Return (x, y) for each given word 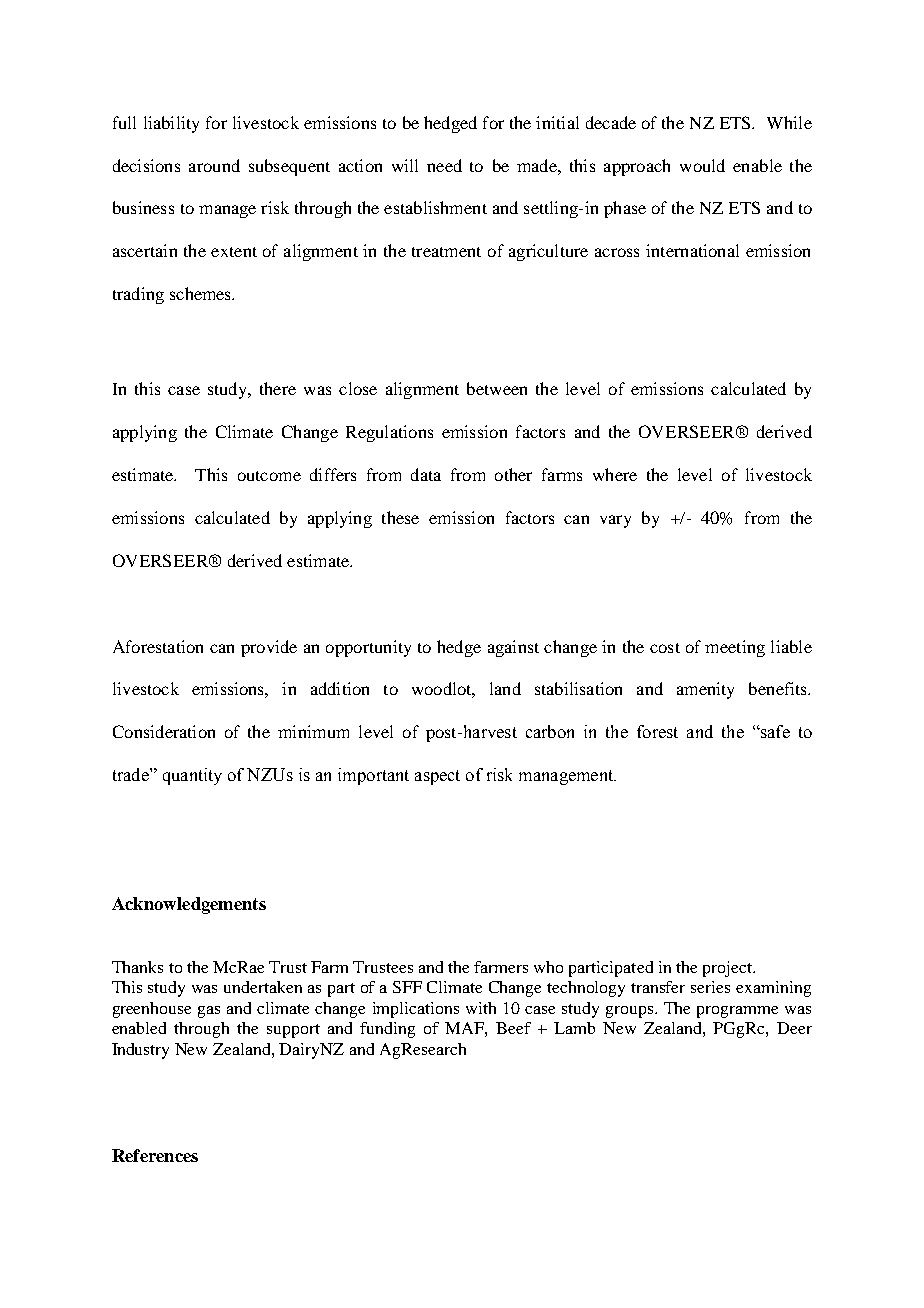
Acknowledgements (189, 905)
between (497, 388)
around (214, 165)
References (155, 1155)
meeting (735, 648)
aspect (437, 777)
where (615, 474)
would (702, 165)
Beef (513, 1028)
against (513, 648)
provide (269, 648)
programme (737, 1012)
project (729, 969)
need (444, 165)
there (278, 388)
